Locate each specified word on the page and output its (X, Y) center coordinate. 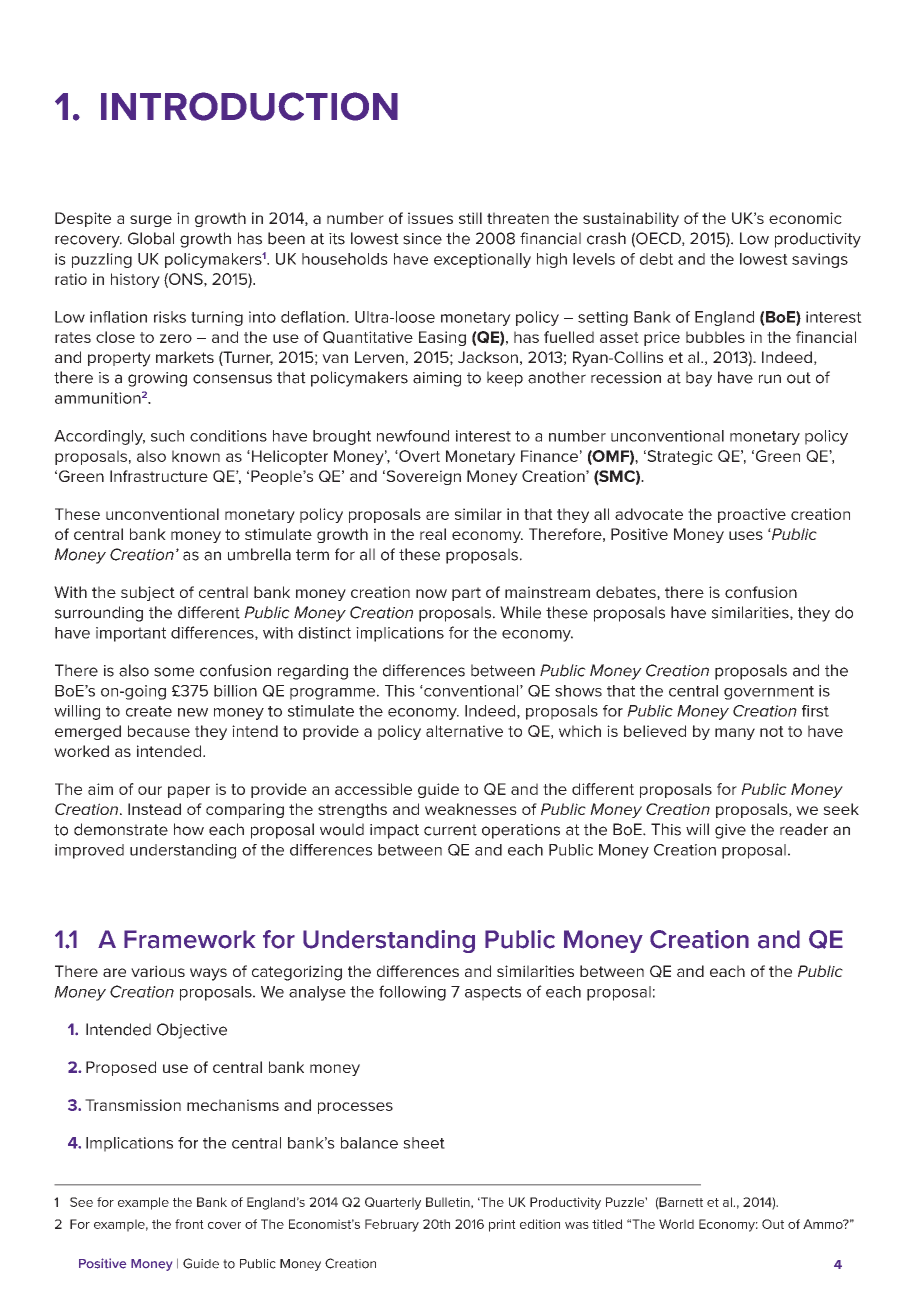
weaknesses (471, 809)
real (433, 534)
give (730, 831)
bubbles (715, 337)
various (158, 971)
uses (746, 535)
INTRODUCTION (249, 106)
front (189, 1224)
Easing (442, 338)
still (470, 218)
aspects (493, 993)
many (735, 734)
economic (805, 218)
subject (148, 593)
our (150, 790)
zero (176, 338)
